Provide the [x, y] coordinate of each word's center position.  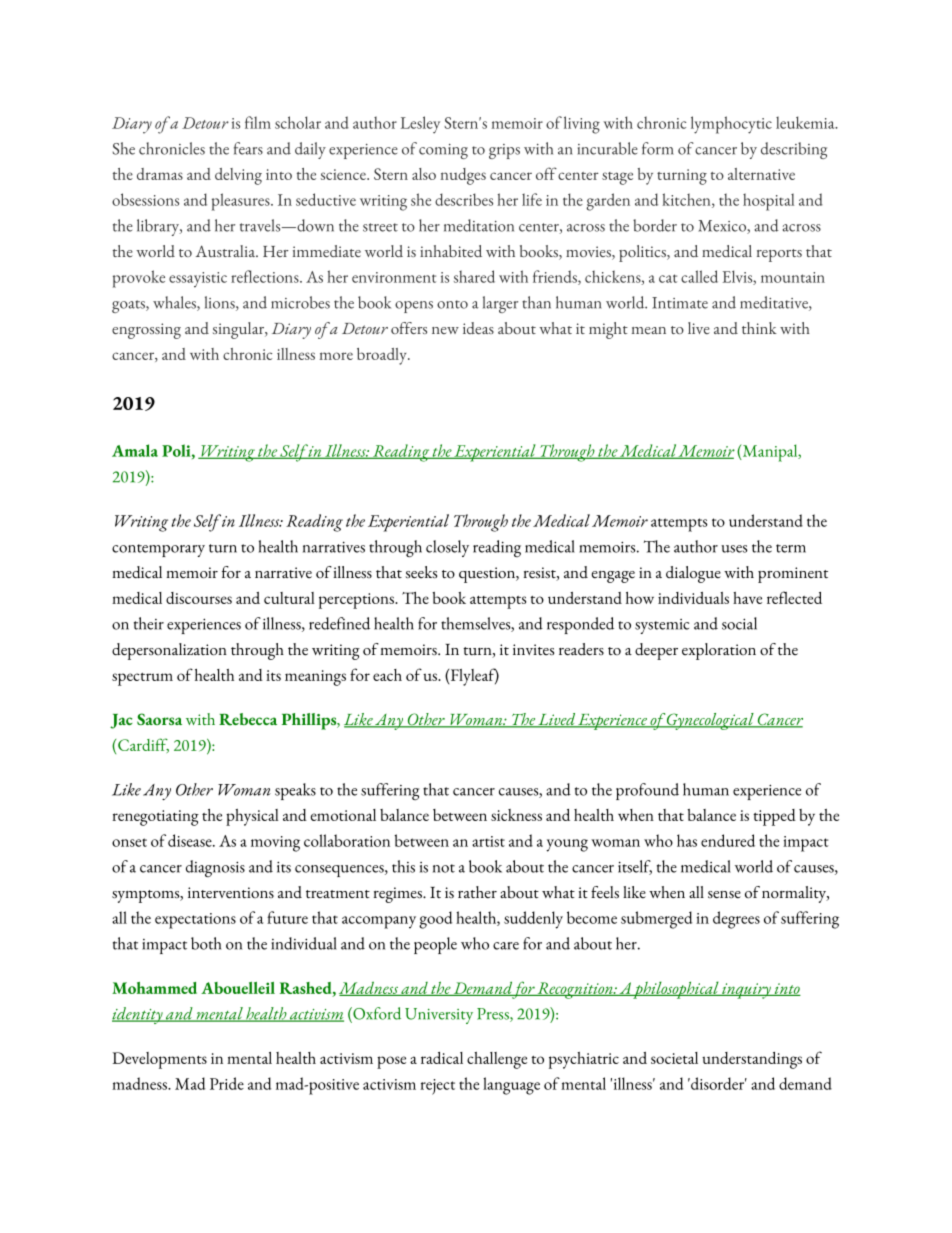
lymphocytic [731, 125]
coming [443, 151]
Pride [227, 1083]
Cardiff [143, 745]
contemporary [158, 550]
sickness [516, 815]
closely [447, 548]
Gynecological [711, 721]
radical [442, 1058]
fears [248, 148]
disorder [718, 1083]
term [791, 548]
